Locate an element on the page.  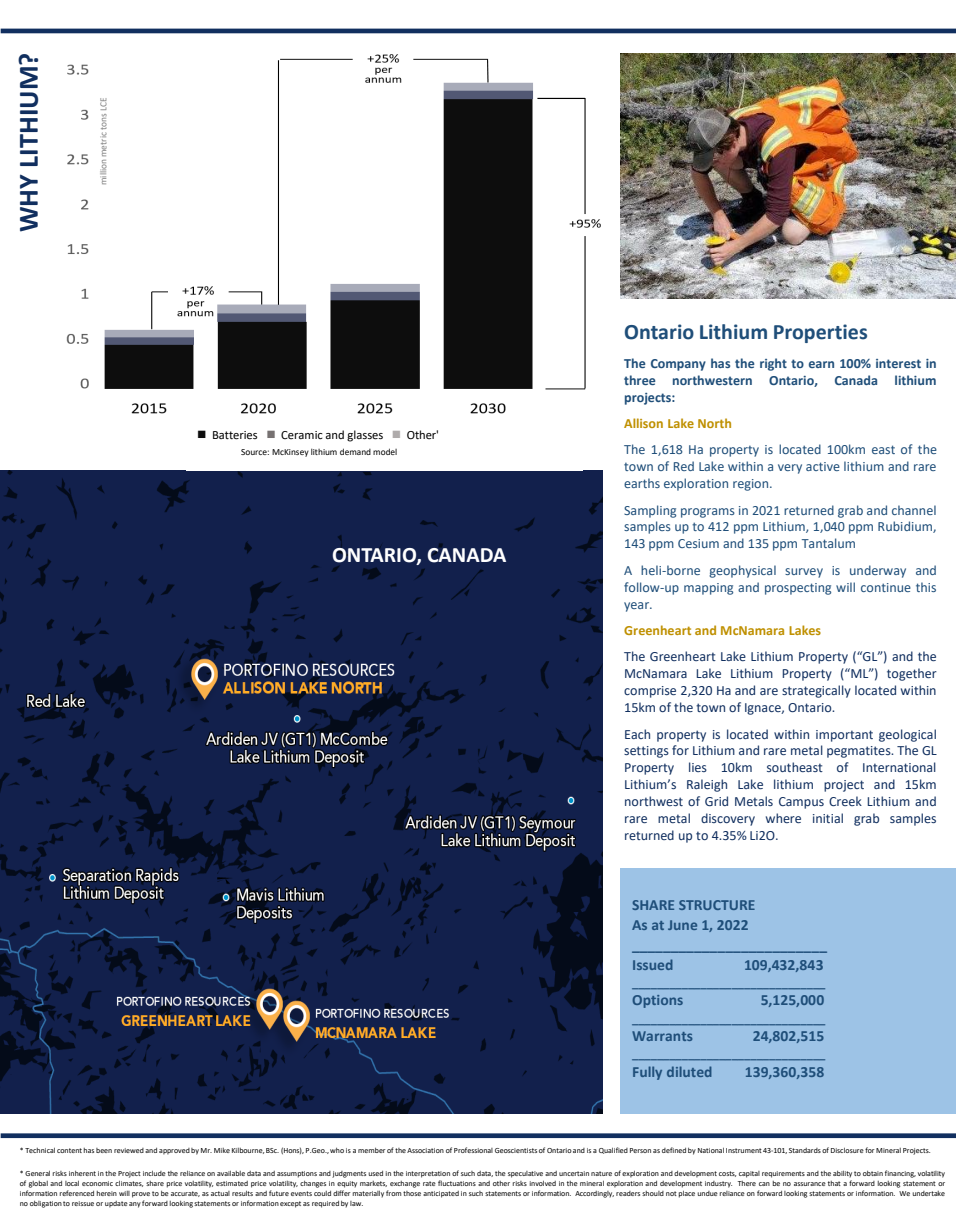
three is located at coordinates (640, 380).
